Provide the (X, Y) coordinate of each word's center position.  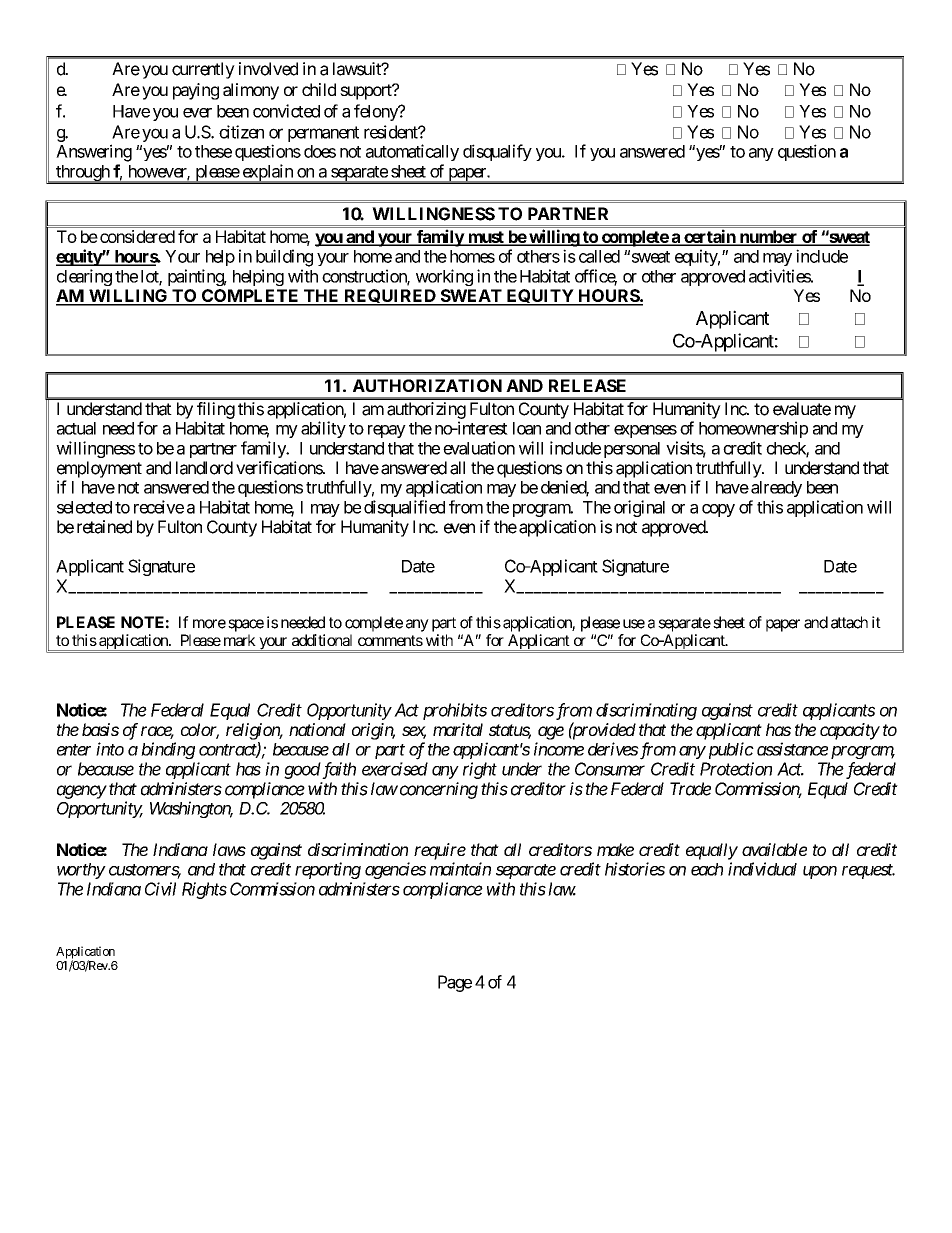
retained (104, 527)
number (768, 238)
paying (196, 91)
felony (377, 112)
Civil (160, 889)
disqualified (404, 508)
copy (718, 510)
